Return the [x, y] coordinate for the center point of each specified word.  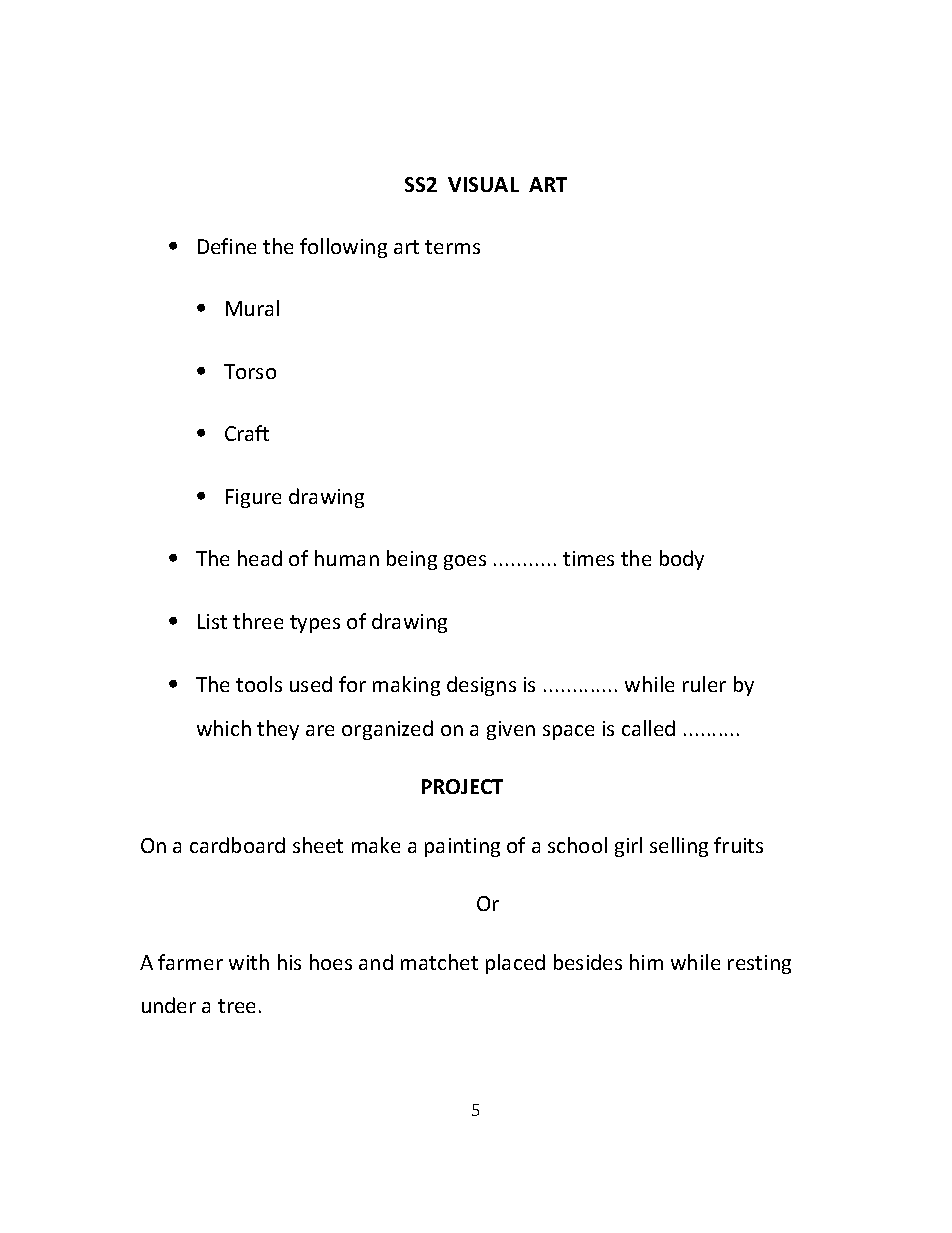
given [511, 730]
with [249, 962]
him [646, 962]
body [682, 560]
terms [452, 247]
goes [465, 562]
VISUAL [483, 184]
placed [515, 964]
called [648, 728]
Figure [253, 498]
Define [227, 246]
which [224, 728]
